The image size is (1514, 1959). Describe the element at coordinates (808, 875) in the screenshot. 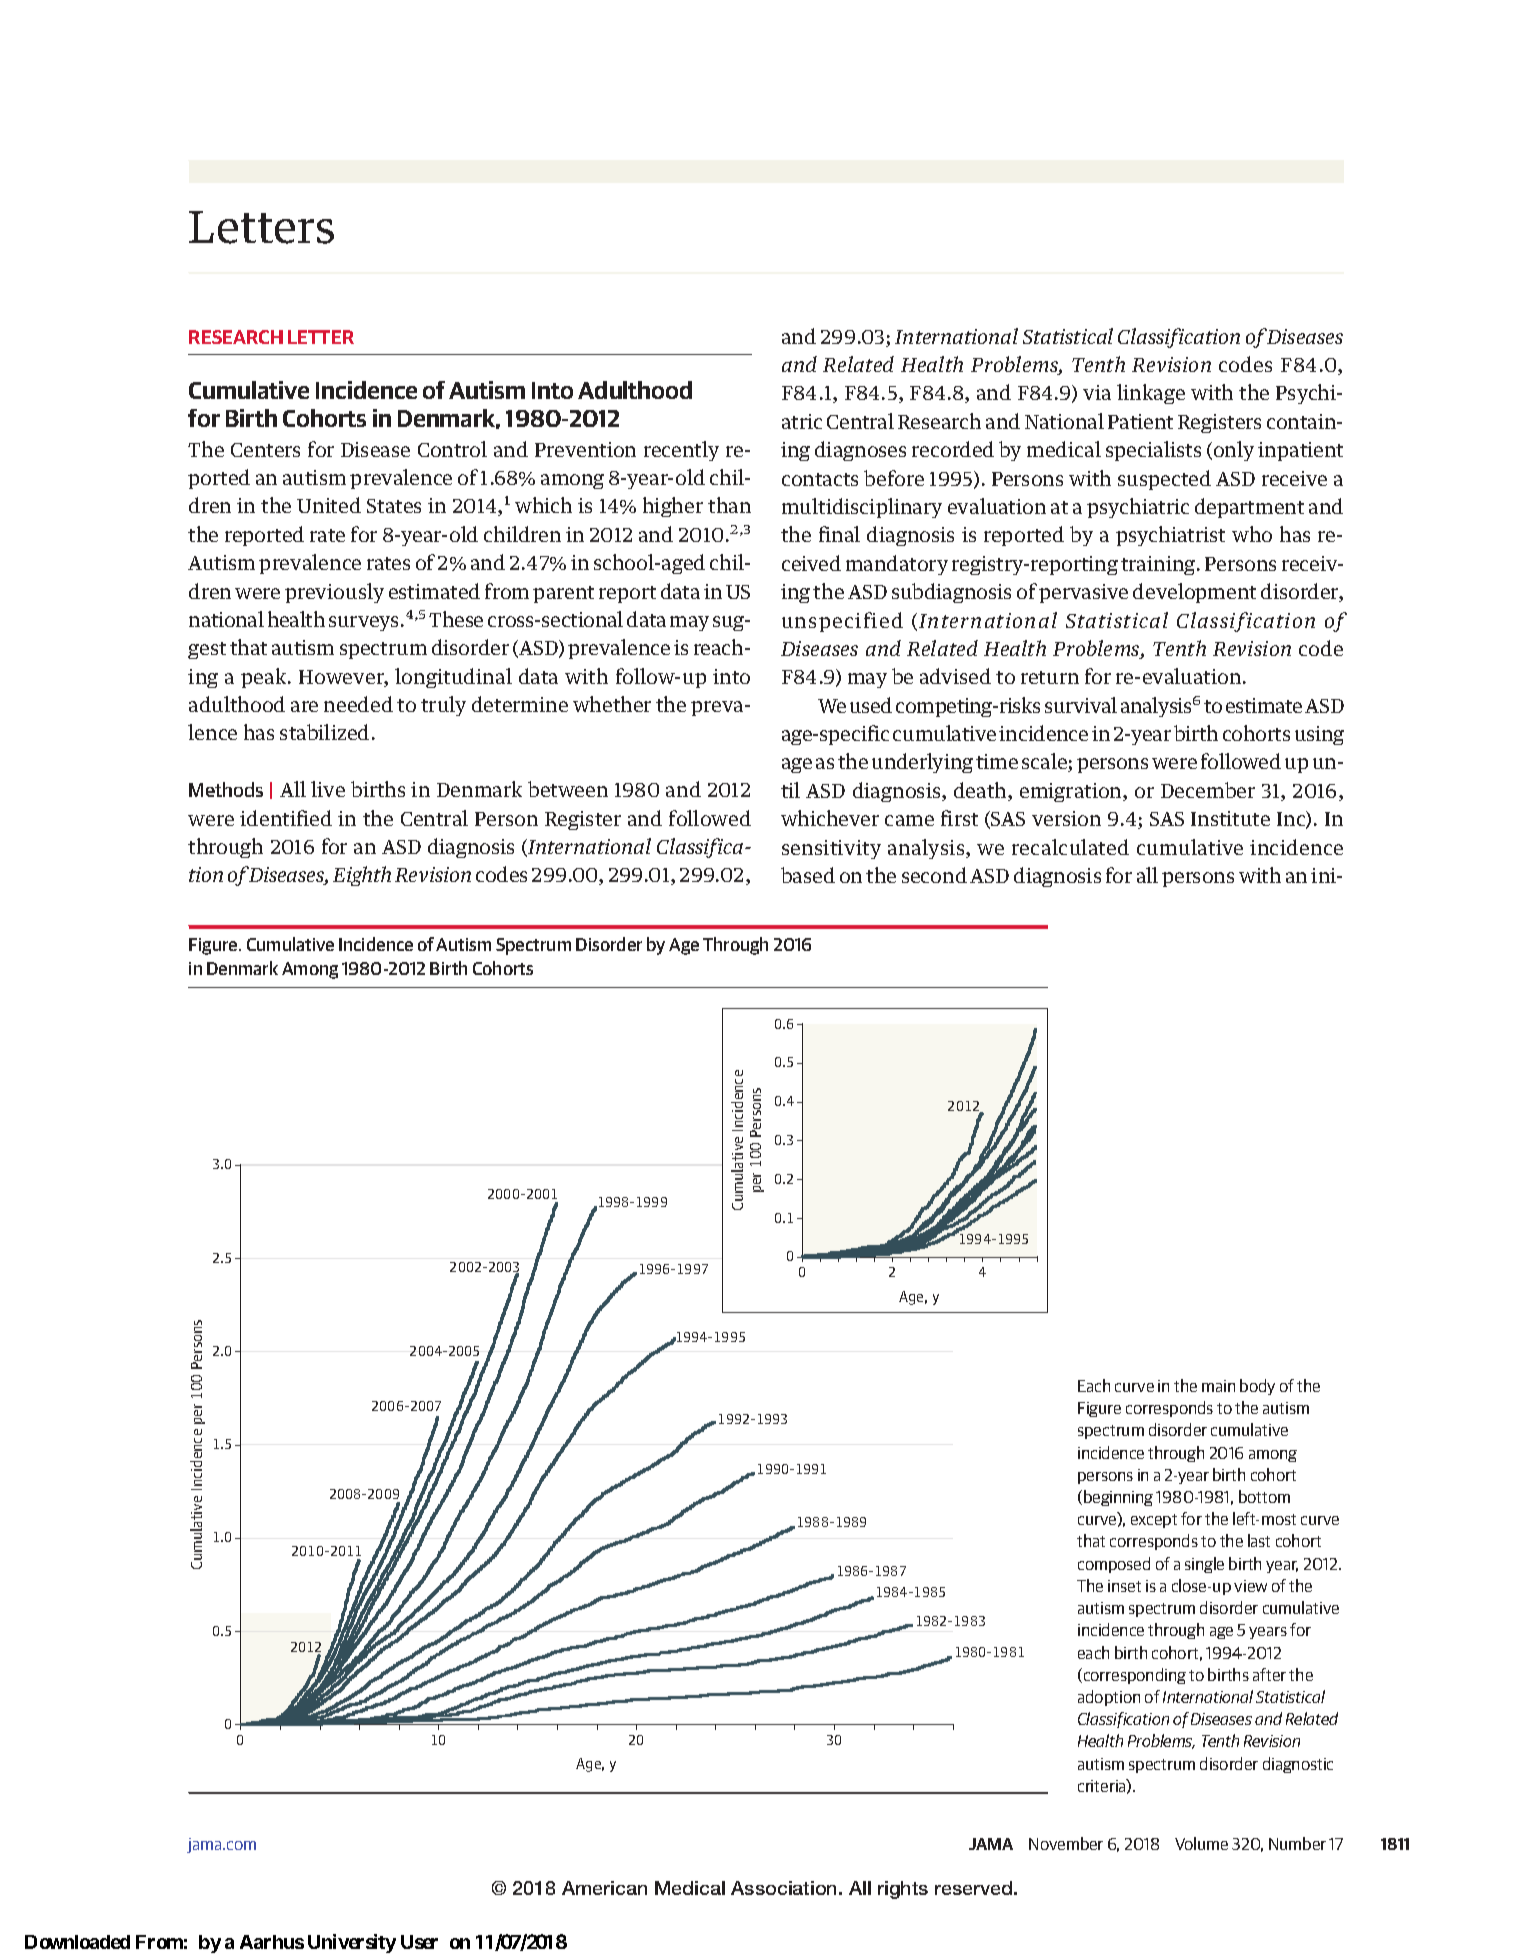

I see `based` at that location.
